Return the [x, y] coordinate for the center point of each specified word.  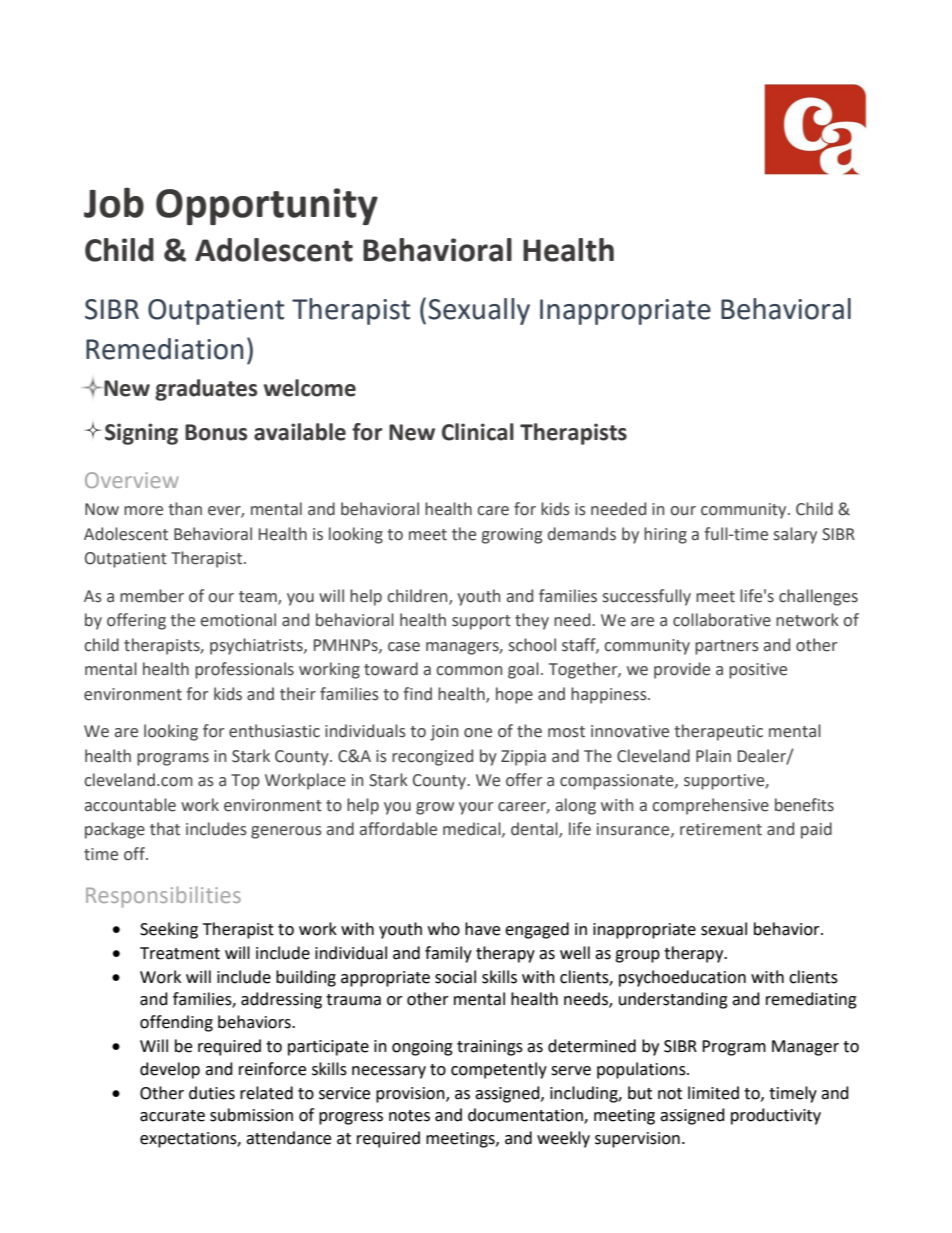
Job [114, 202]
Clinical [478, 432]
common [469, 671]
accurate [172, 1116]
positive [758, 671]
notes [409, 1116]
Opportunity [267, 206]
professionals [244, 670]
